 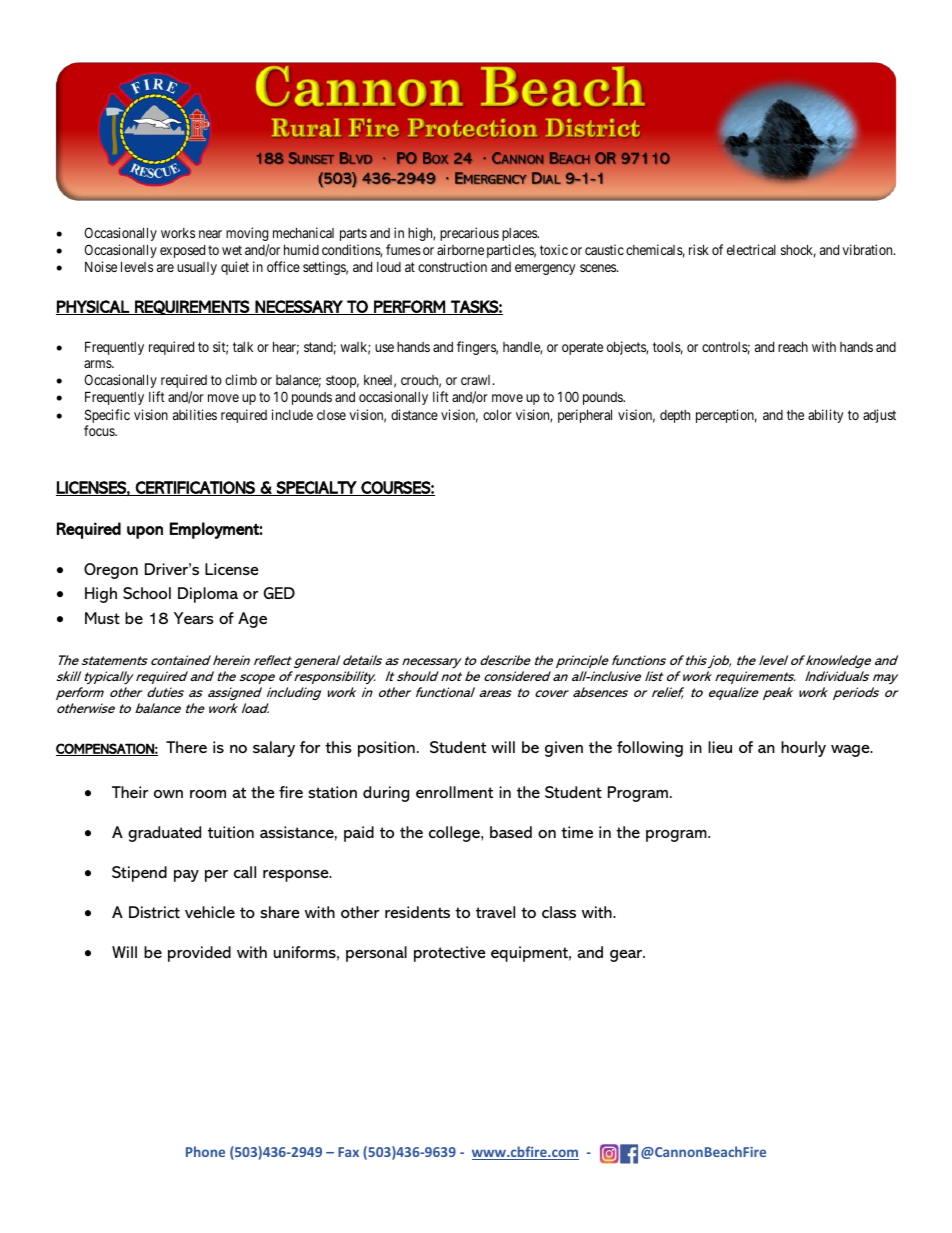 What do you see at coordinates (186, 747) in the screenshot?
I see `There` at bounding box center [186, 747].
